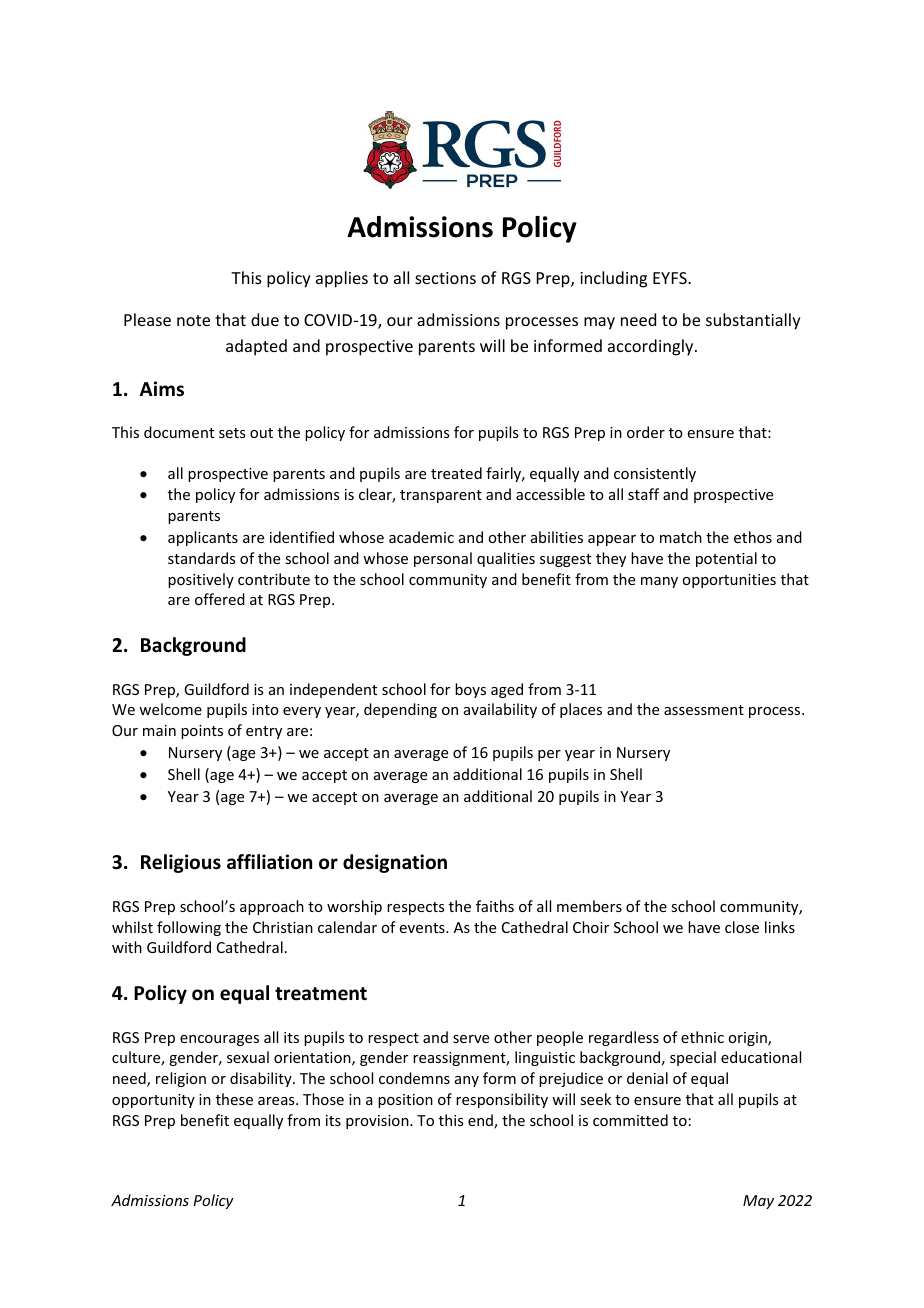  What do you see at coordinates (170, 709) in the screenshot?
I see `welcome` at bounding box center [170, 709].
